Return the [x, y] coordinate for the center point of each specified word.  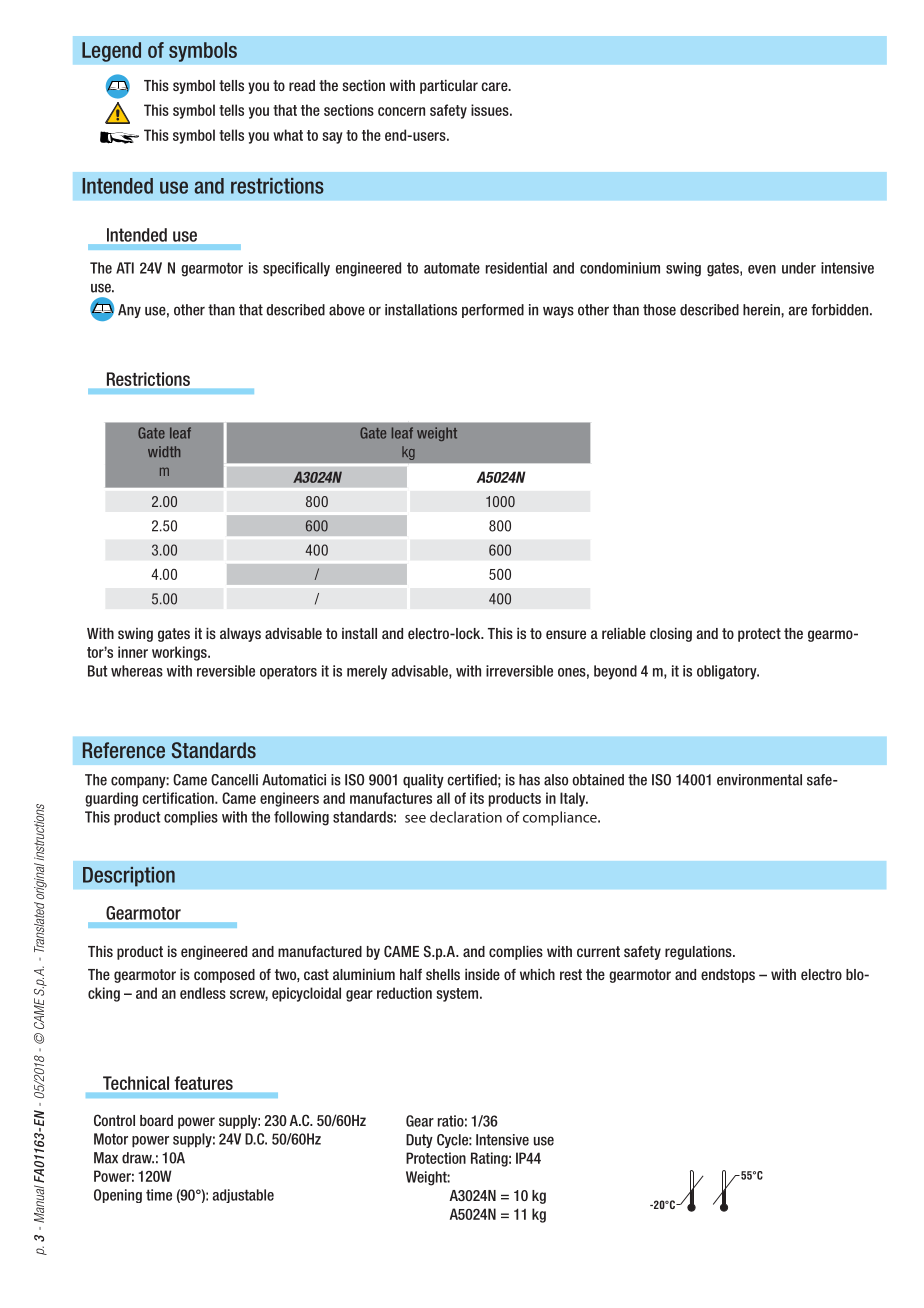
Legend [111, 52]
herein [762, 310]
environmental [759, 780]
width [164, 451]
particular [449, 87]
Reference [124, 750]
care [495, 86]
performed [493, 311]
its [477, 798]
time [159, 1195]
